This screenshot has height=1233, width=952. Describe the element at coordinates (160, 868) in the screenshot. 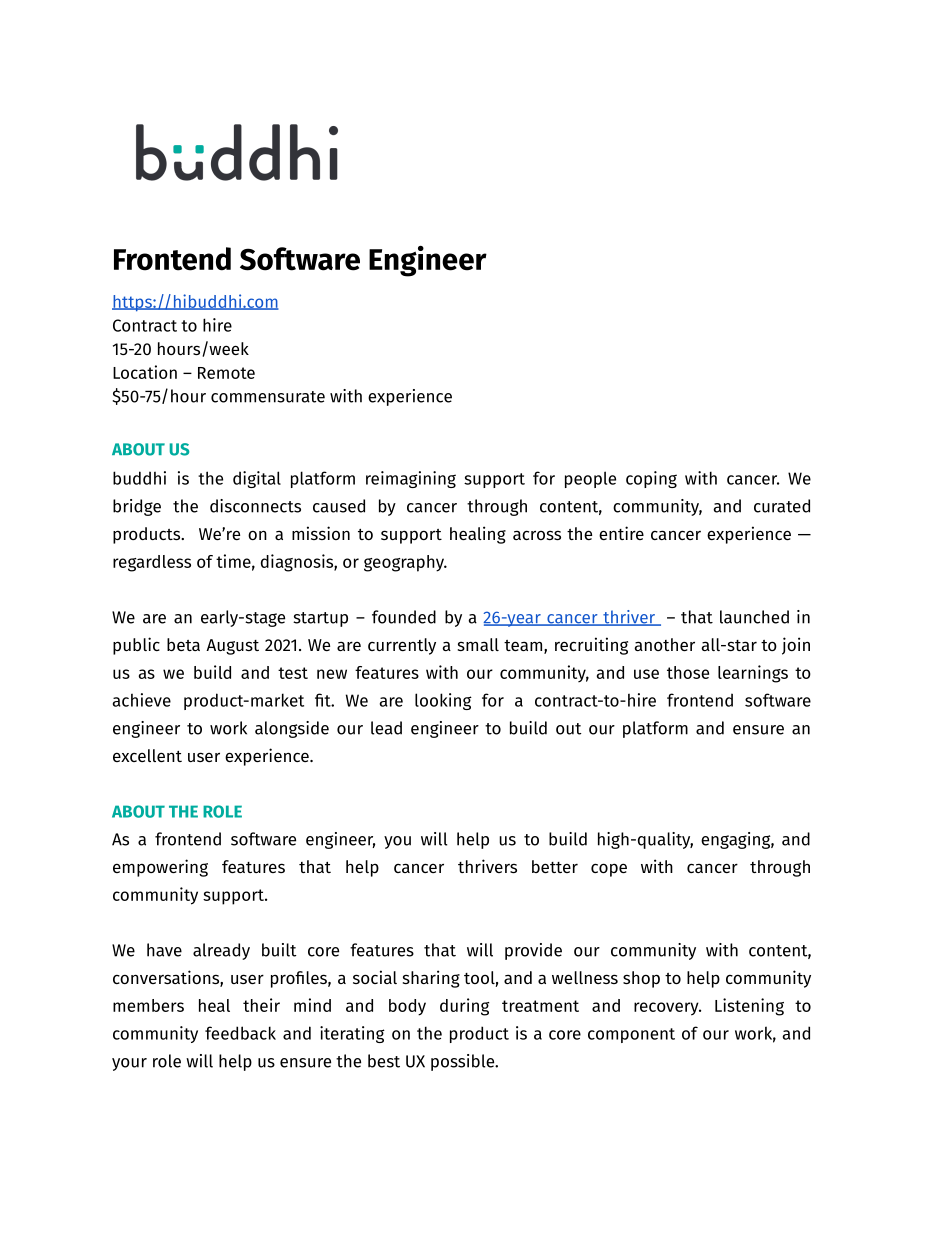

I see `empowering` at that location.
